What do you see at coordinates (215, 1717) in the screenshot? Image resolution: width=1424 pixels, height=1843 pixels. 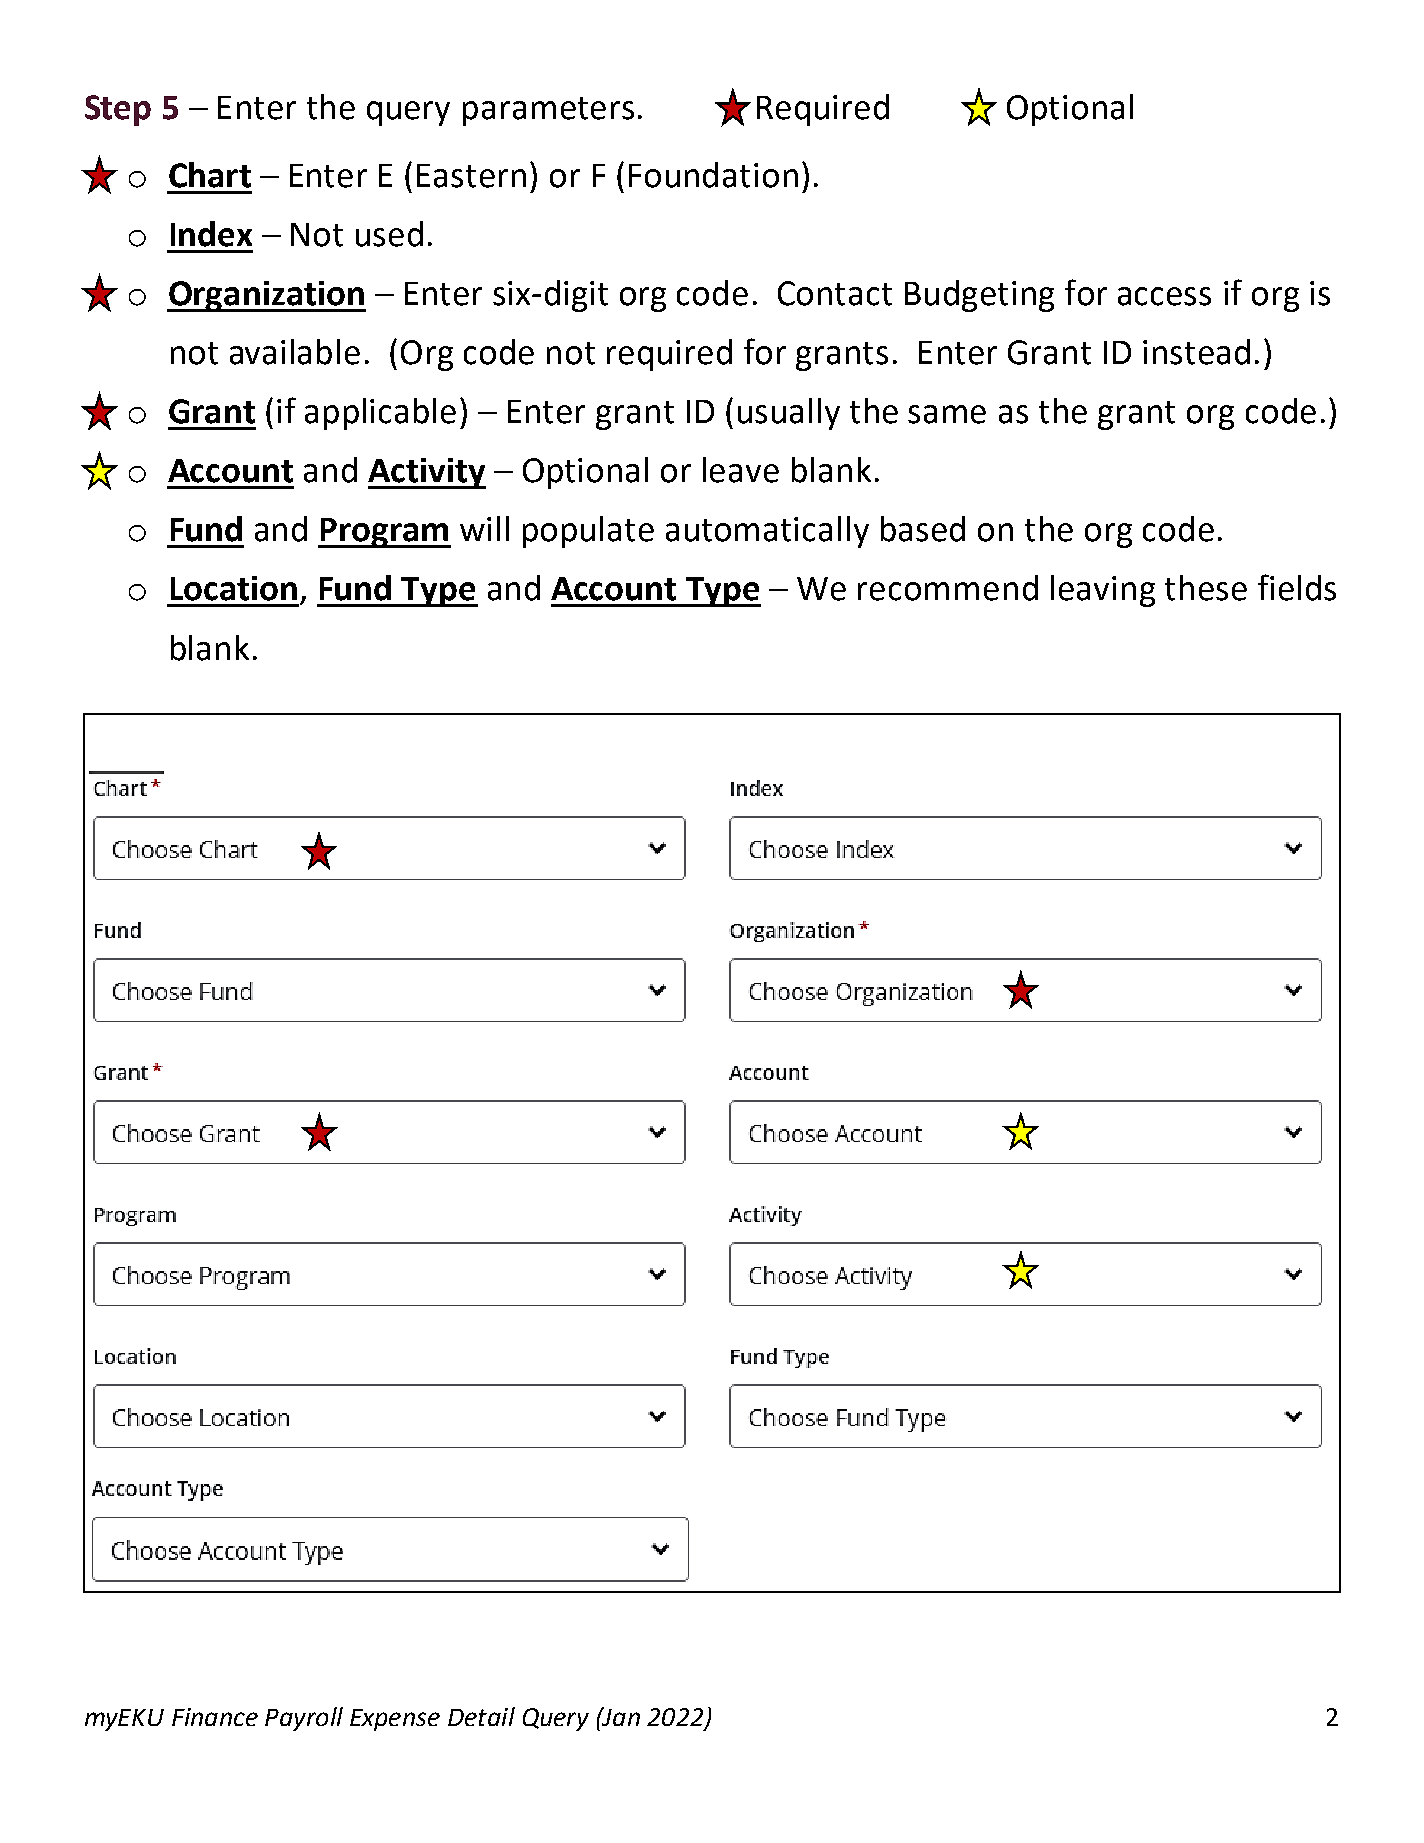 I see `Finance` at bounding box center [215, 1717].
